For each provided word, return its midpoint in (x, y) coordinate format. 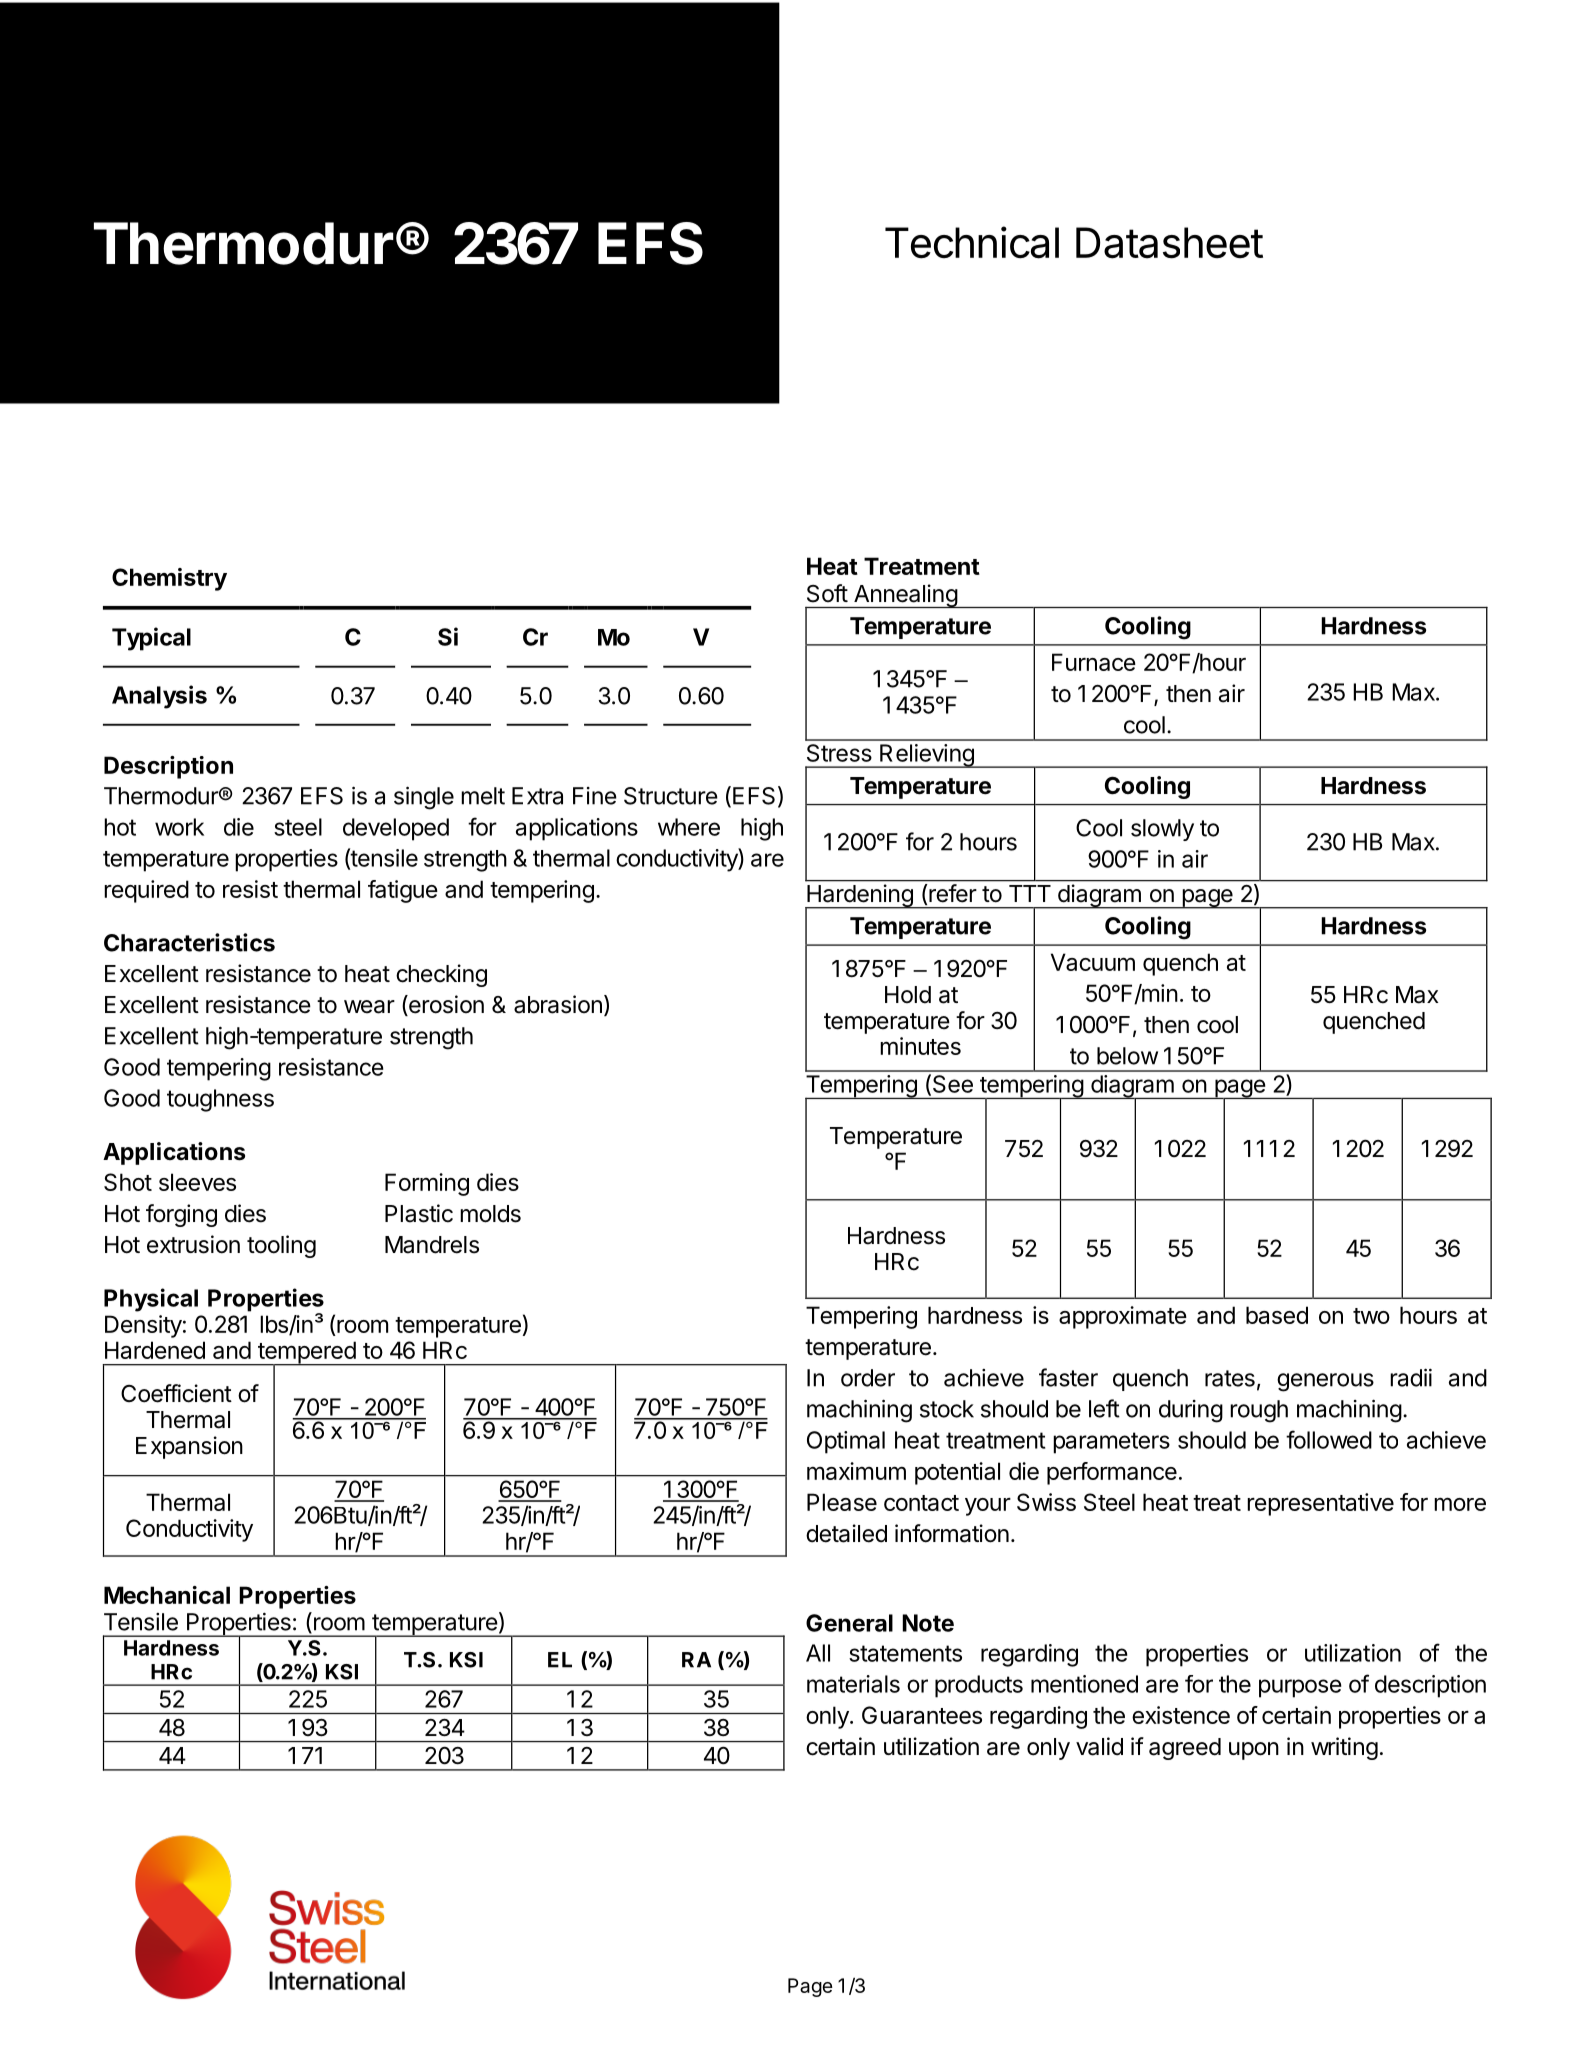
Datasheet (1169, 243)
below (1127, 1056)
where (689, 827)
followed (1329, 1439)
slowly (1162, 830)
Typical (151, 639)
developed (396, 829)
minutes (920, 1046)
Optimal (846, 1442)
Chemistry (169, 579)
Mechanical (167, 1595)
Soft (827, 593)
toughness (220, 1100)
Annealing (905, 596)
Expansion (189, 1447)
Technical (972, 242)
